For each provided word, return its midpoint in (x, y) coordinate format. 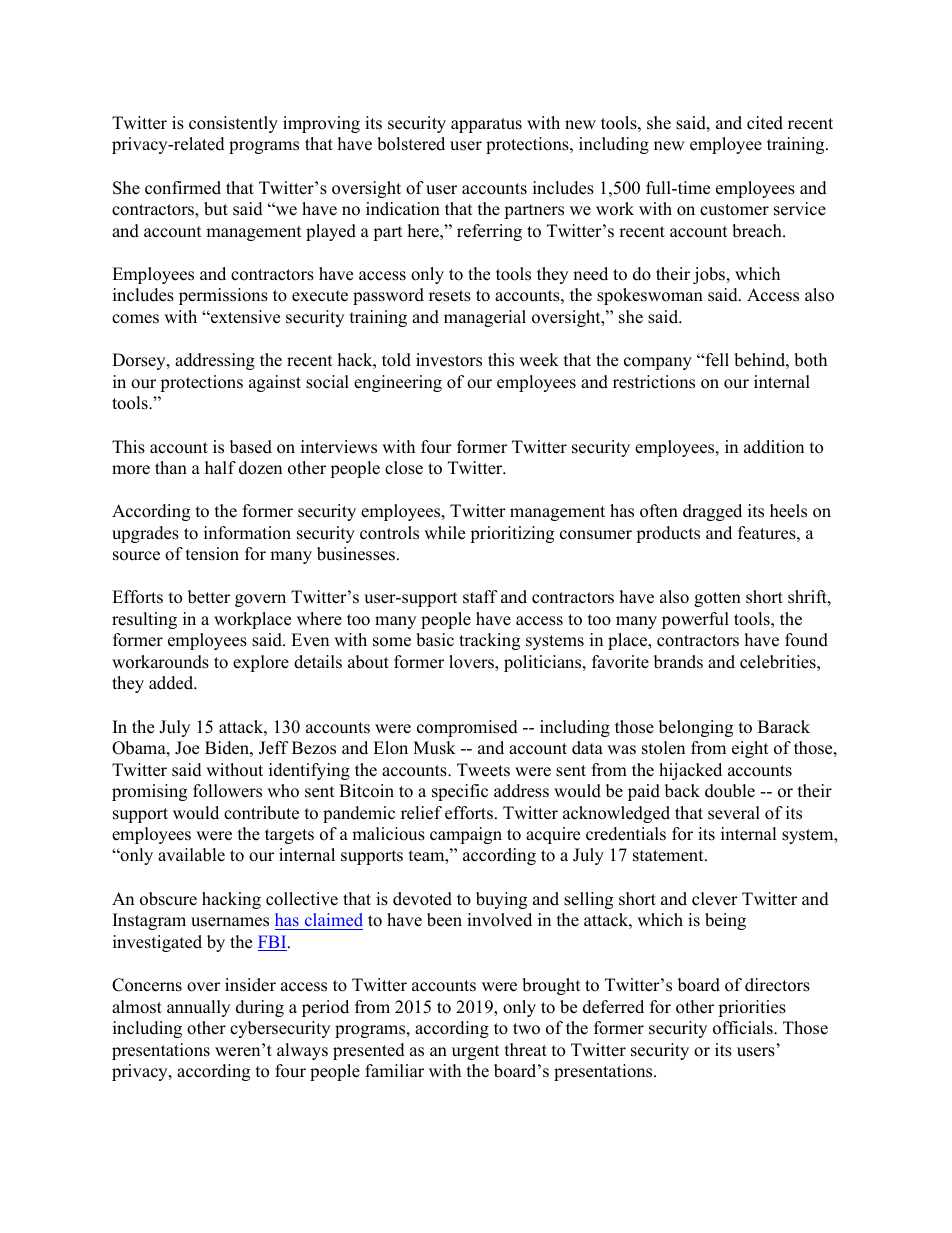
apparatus (486, 125)
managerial (485, 318)
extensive (244, 317)
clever (715, 899)
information (247, 533)
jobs (710, 275)
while (444, 533)
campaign (466, 835)
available (191, 855)
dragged (712, 512)
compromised (467, 728)
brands (678, 662)
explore (261, 663)
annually (198, 1008)
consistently (233, 124)
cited (765, 123)
